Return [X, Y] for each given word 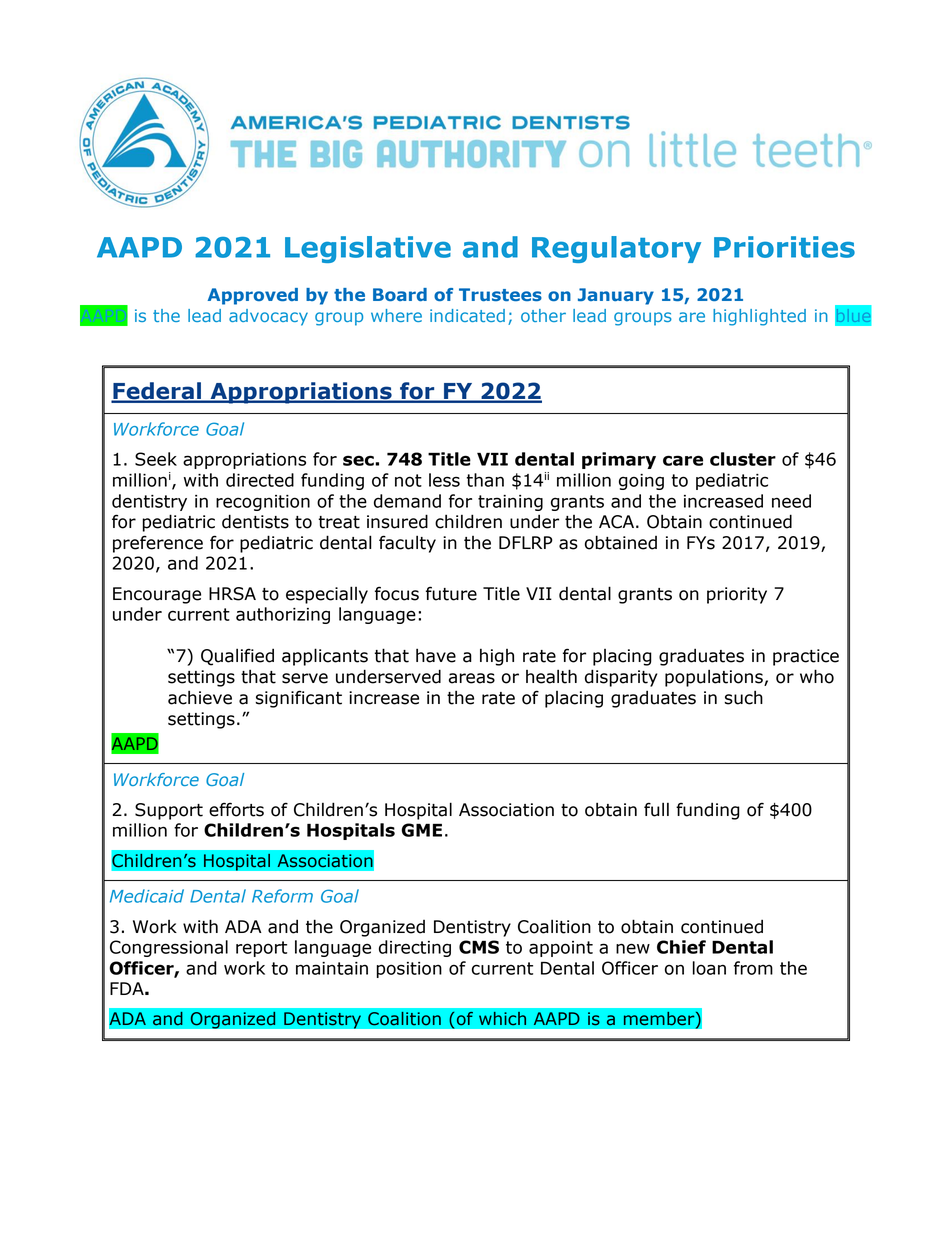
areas [472, 678]
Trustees [500, 294]
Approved [253, 296]
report [261, 949]
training [510, 503]
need [791, 501]
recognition [263, 503]
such [743, 697]
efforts [236, 809]
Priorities [784, 247]
